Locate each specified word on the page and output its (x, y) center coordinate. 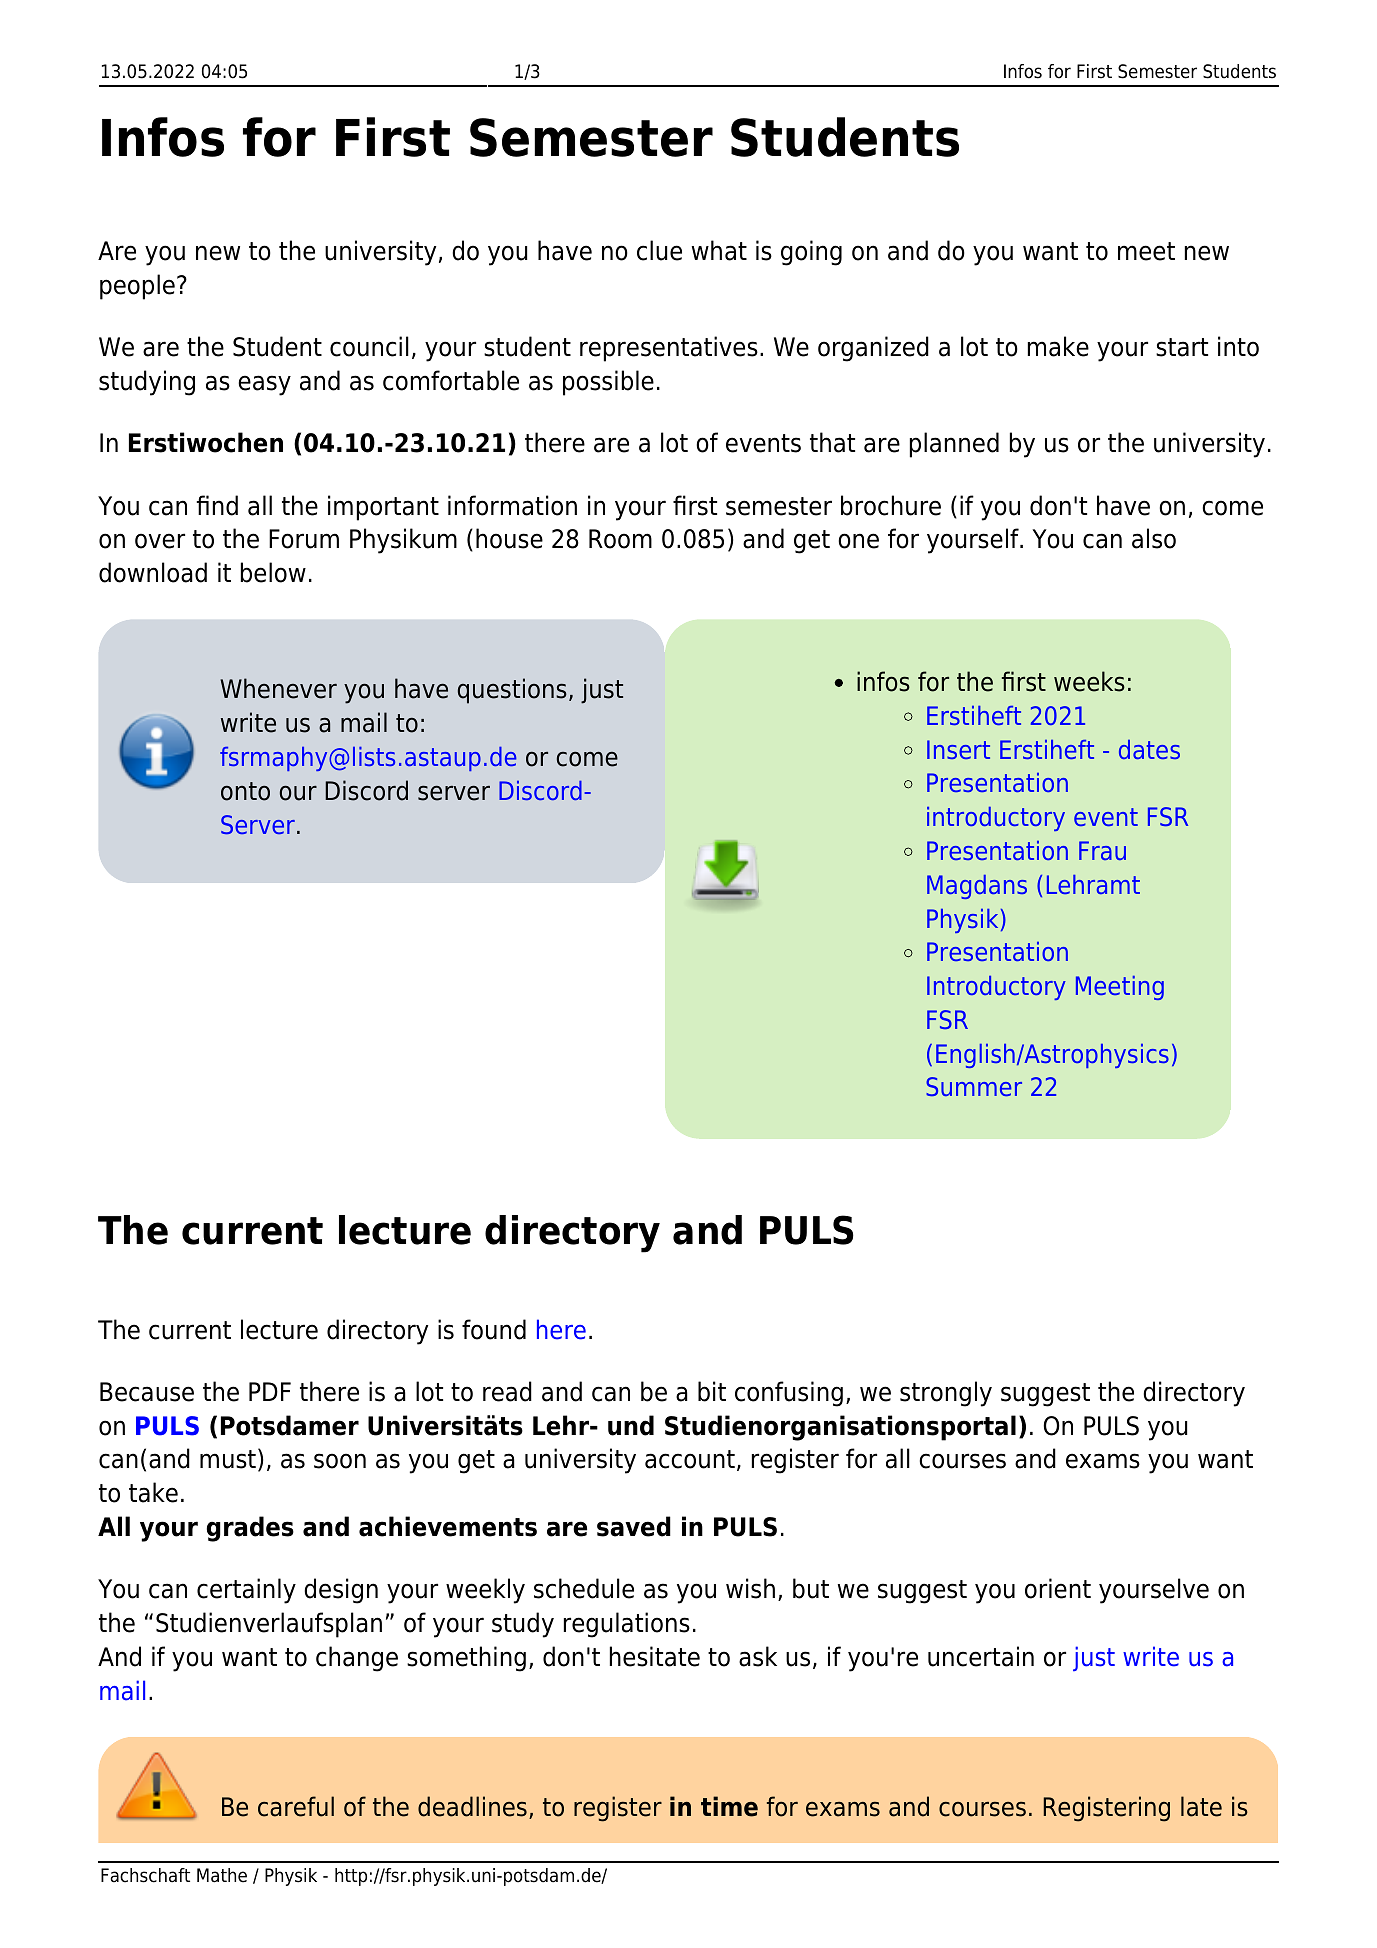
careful (296, 1806)
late (1201, 1806)
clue (659, 250)
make (1058, 346)
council (369, 346)
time (729, 1806)
